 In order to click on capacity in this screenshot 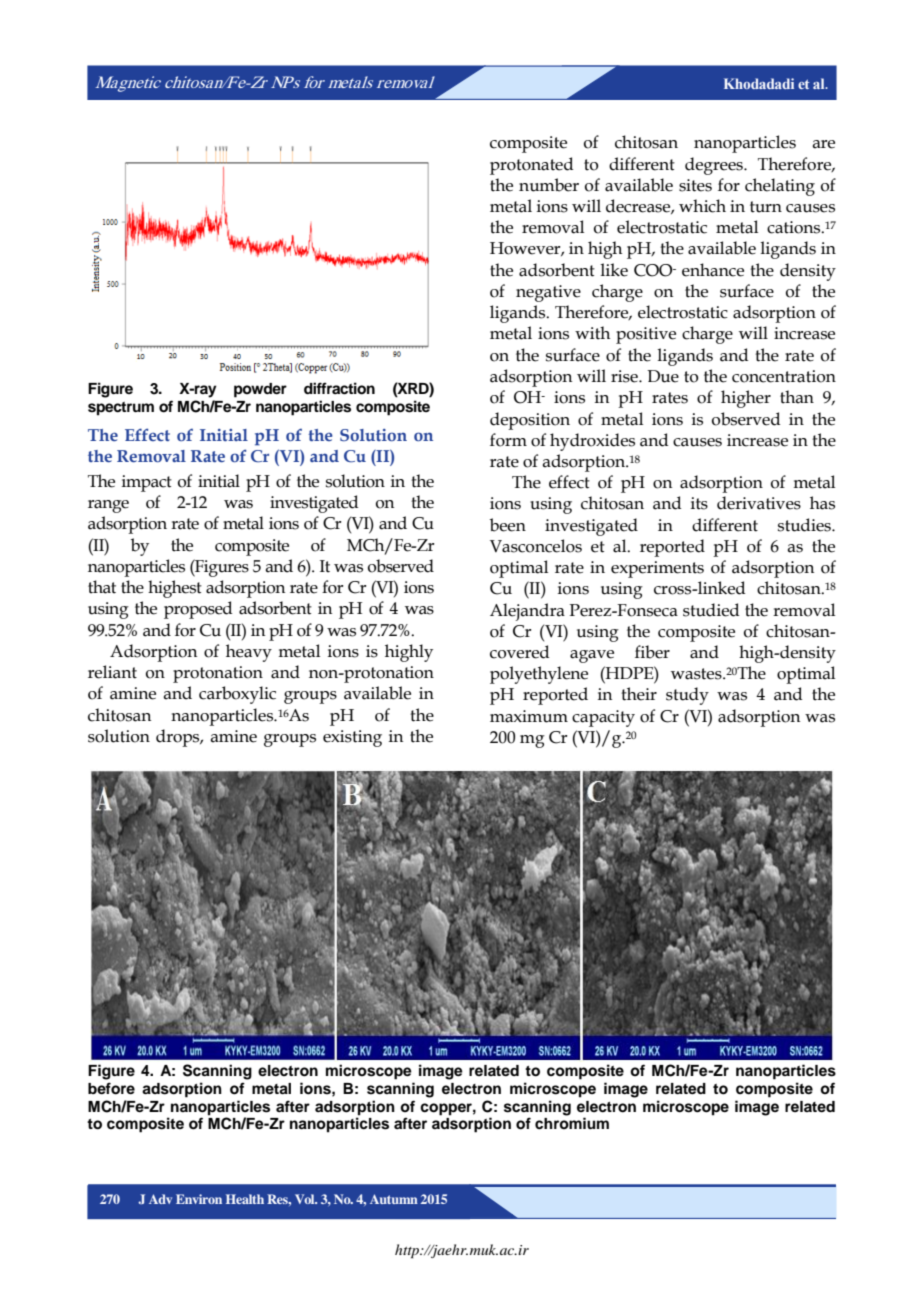, I will do `click(603, 718)`.
